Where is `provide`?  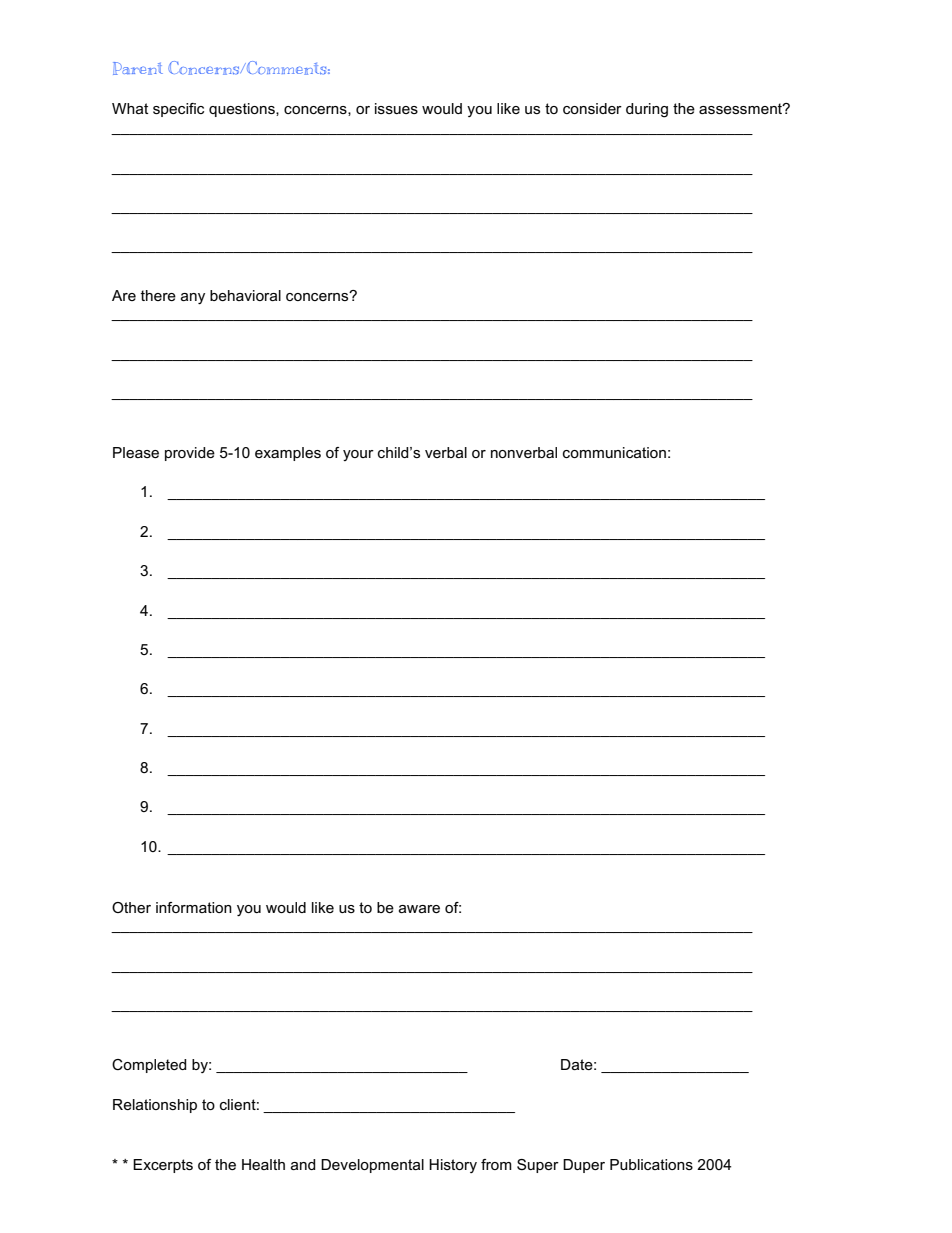
provide is located at coordinates (190, 454).
